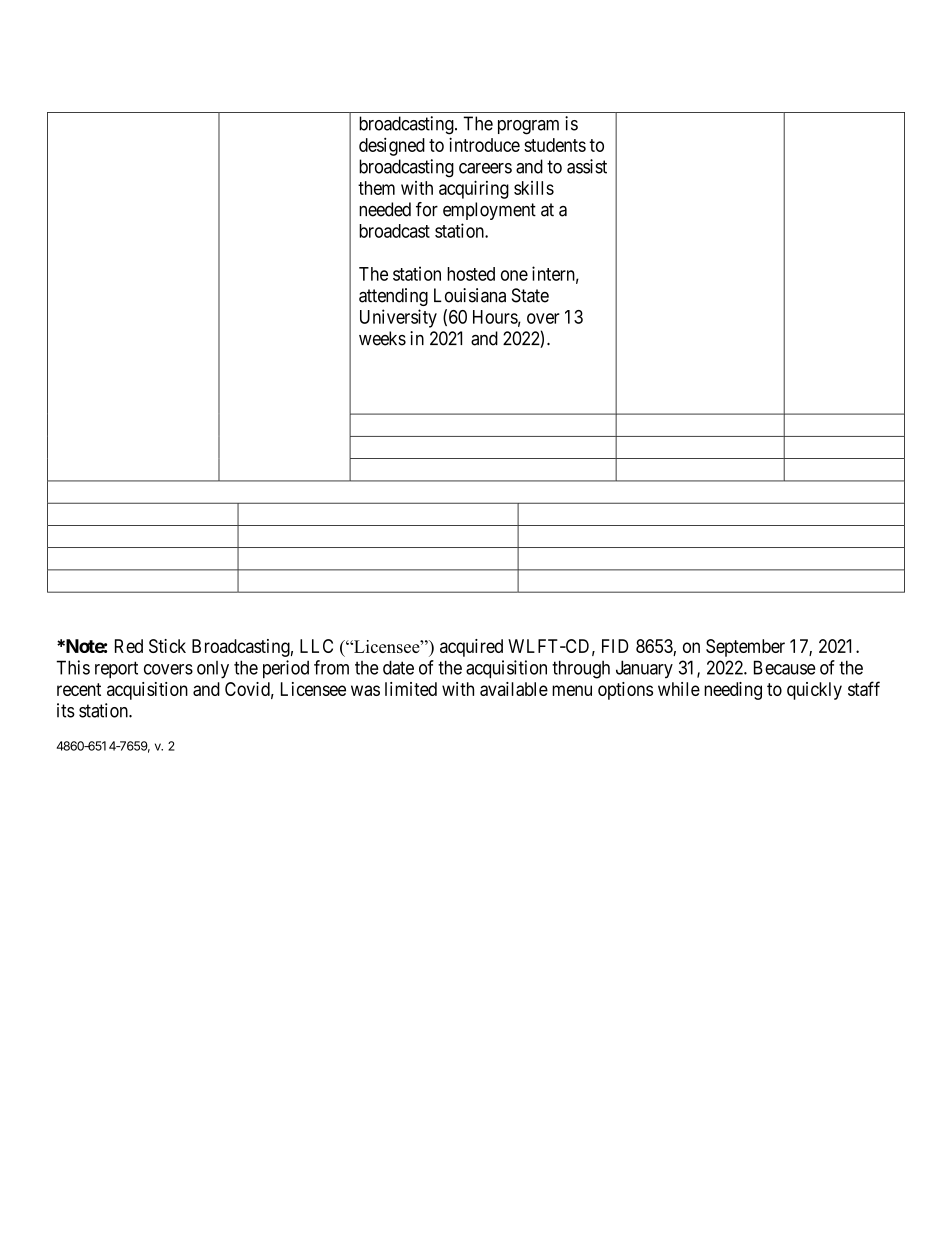 The height and width of the page is (1233, 952). What do you see at coordinates (167, 646) in the page?
I see `Stick` at bounding box center [167, 646].
